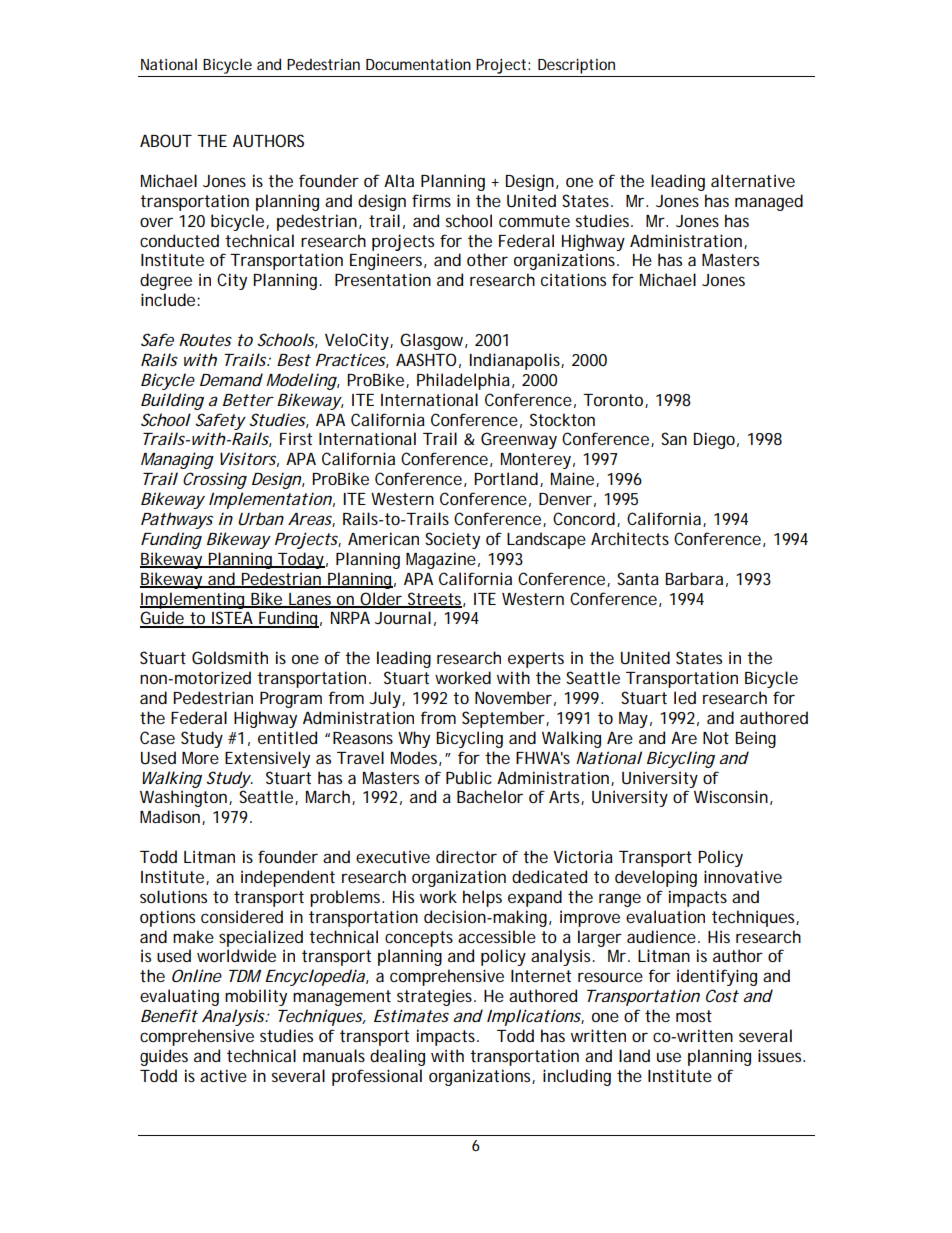  Describe the element at coordinates (166, 140) in the document. I see `ABOUT` at that location.
